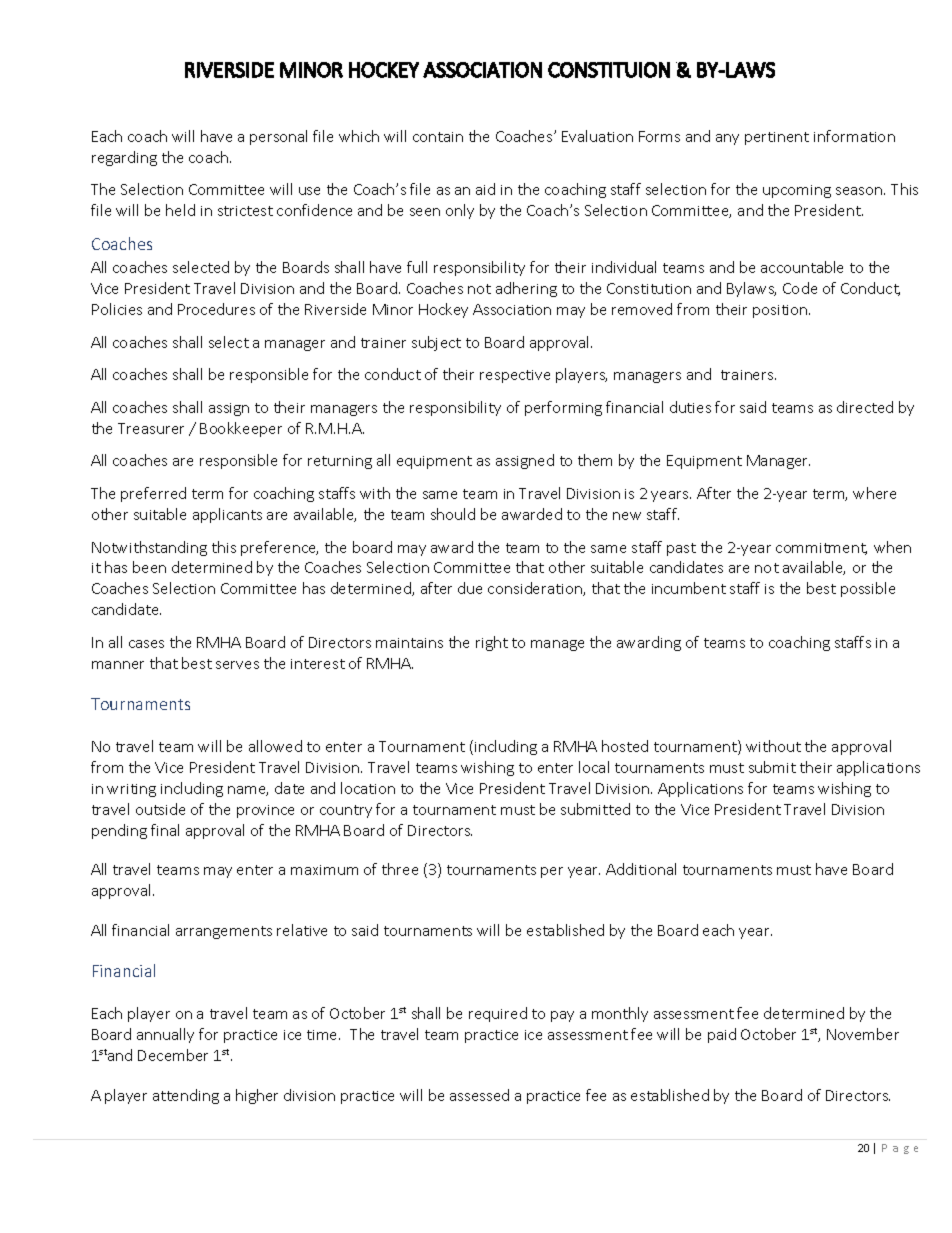 The height and width of the screenshot is (1233, 952). What do you see at coordinates (594, 767) in the screenshot?
I see `local` at bounding box center [594, 767].
